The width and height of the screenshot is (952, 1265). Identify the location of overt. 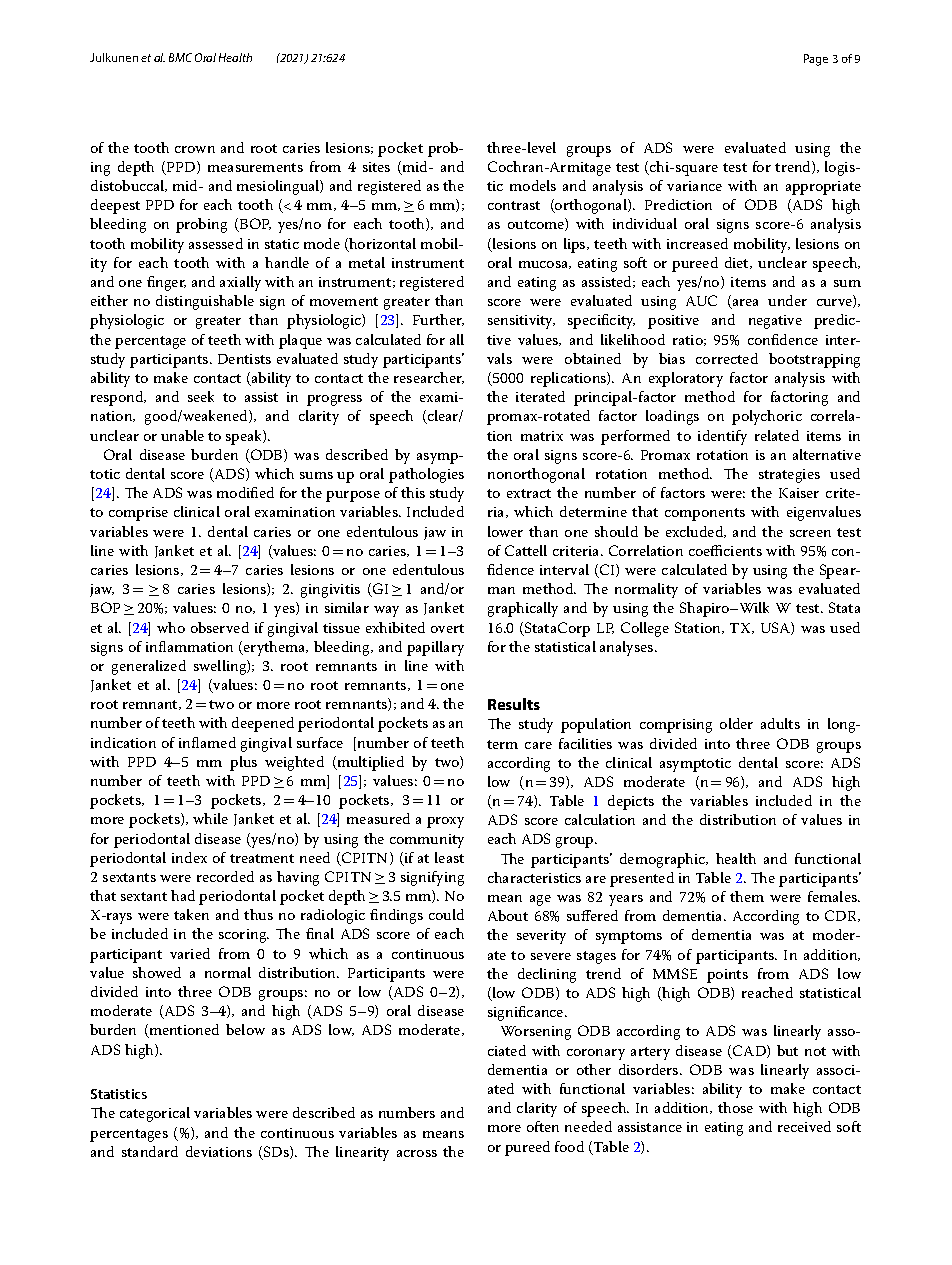
(447, 628).
